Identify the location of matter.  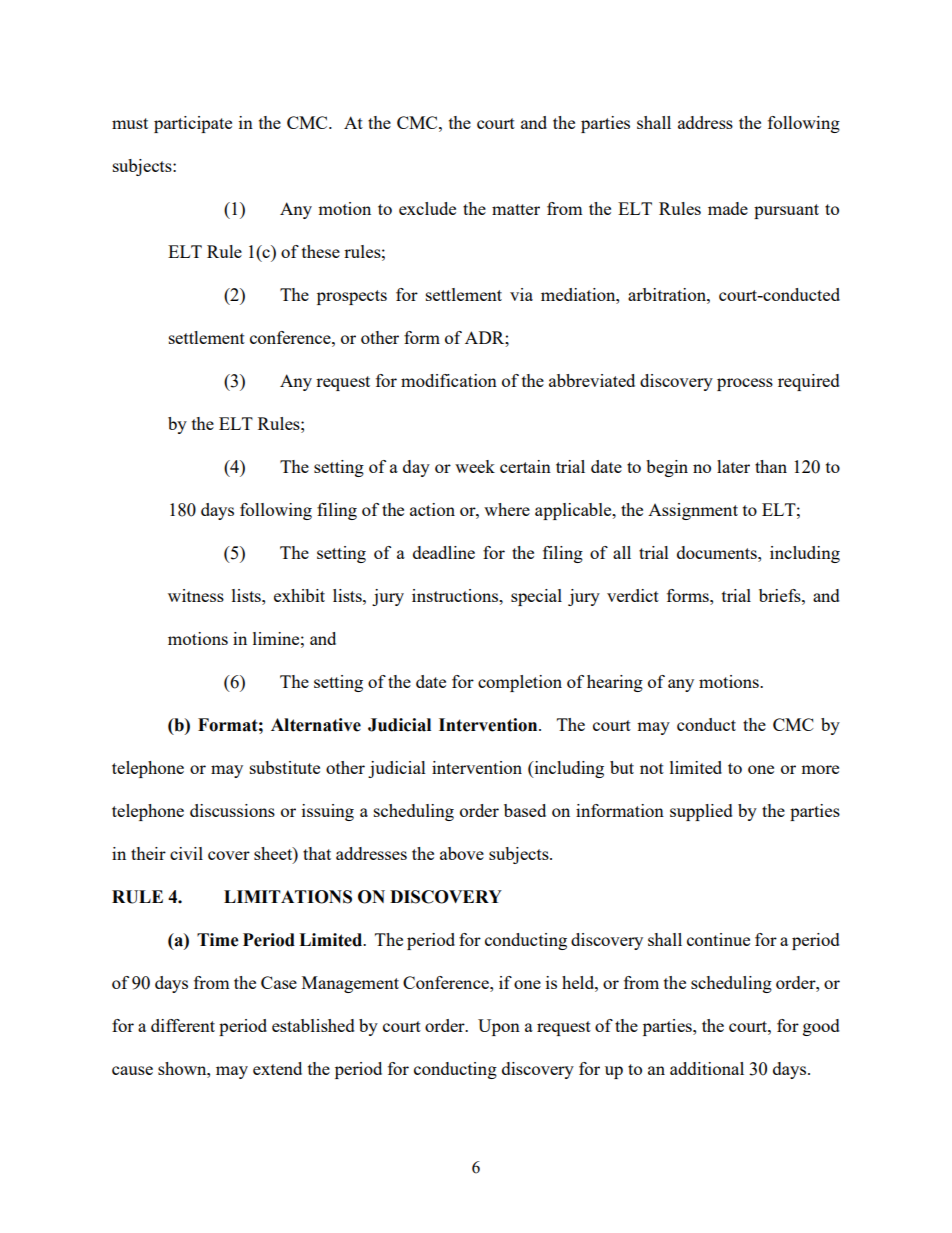
(516, 209).
